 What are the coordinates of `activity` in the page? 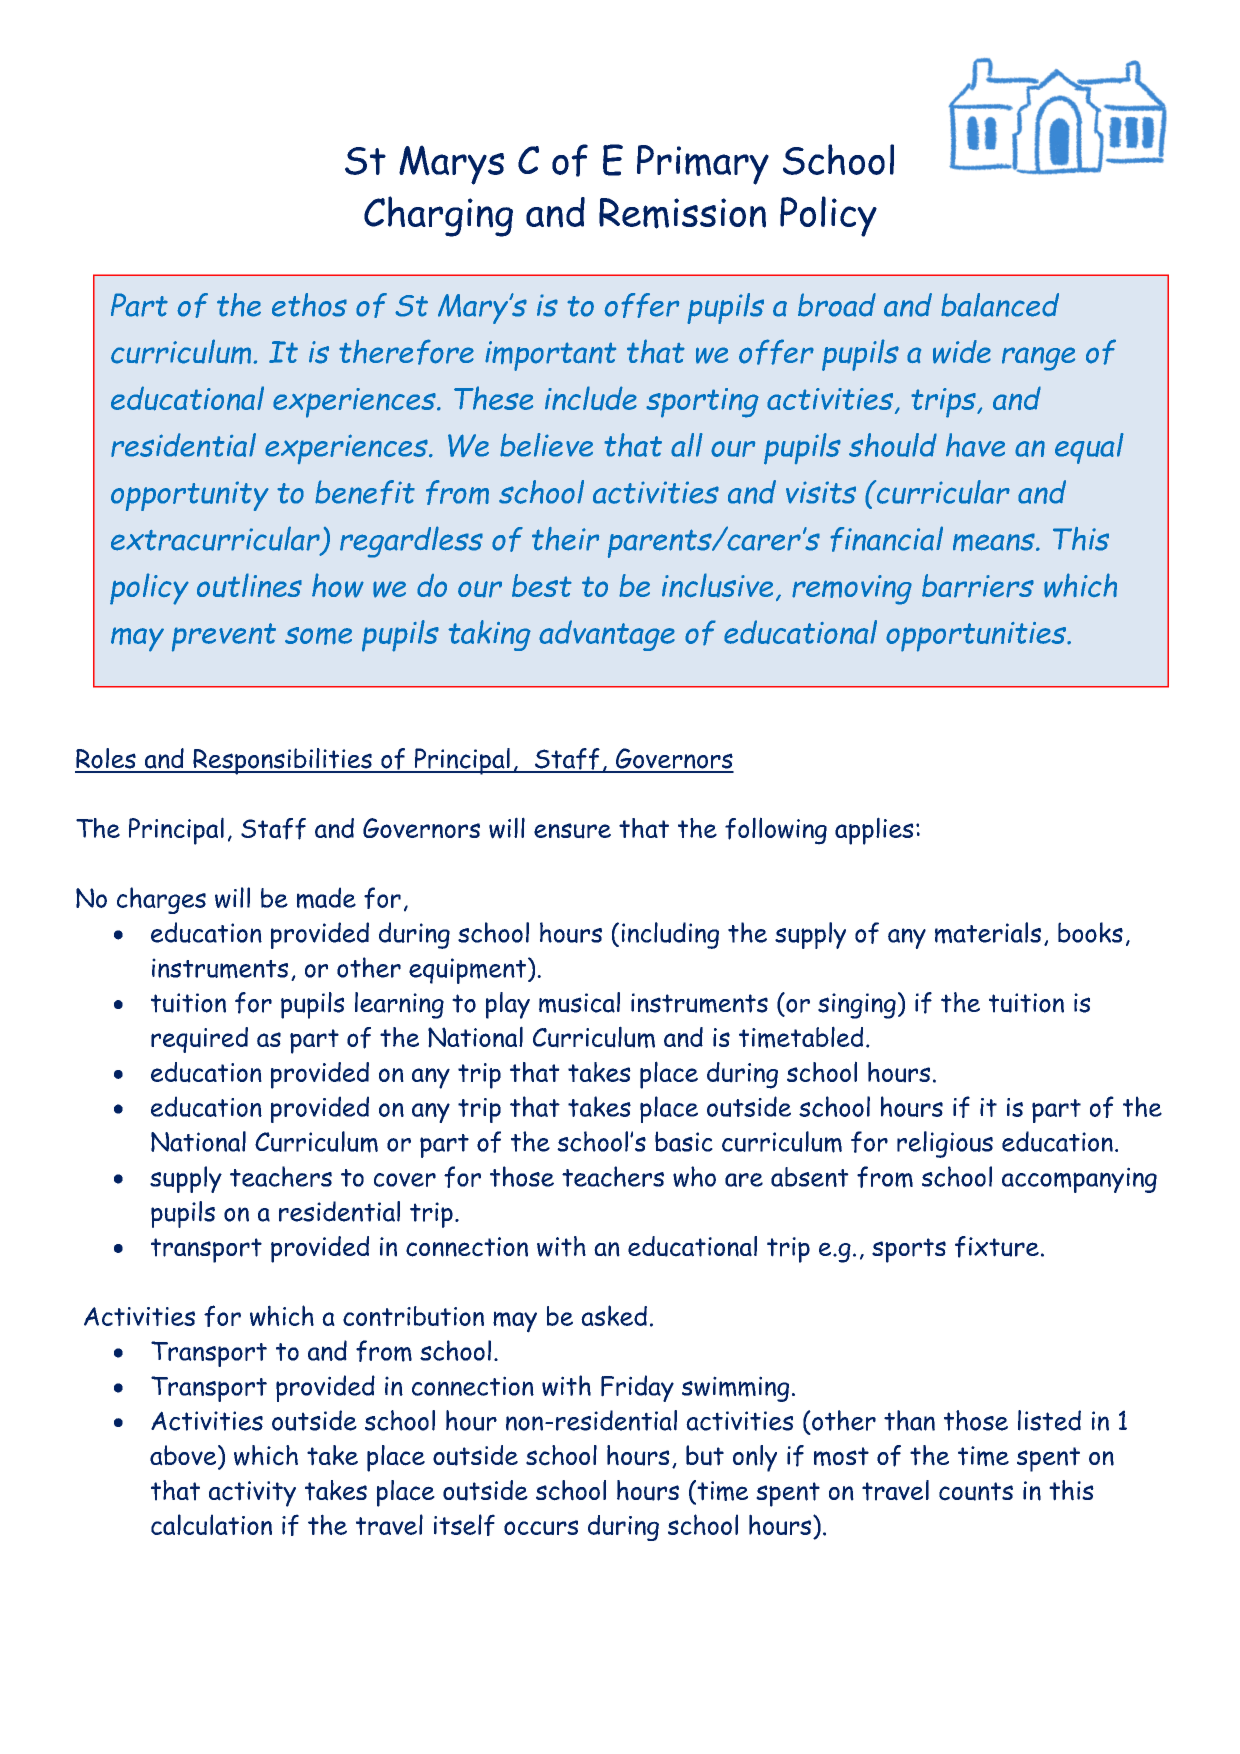 It's located at (252, 1494).
